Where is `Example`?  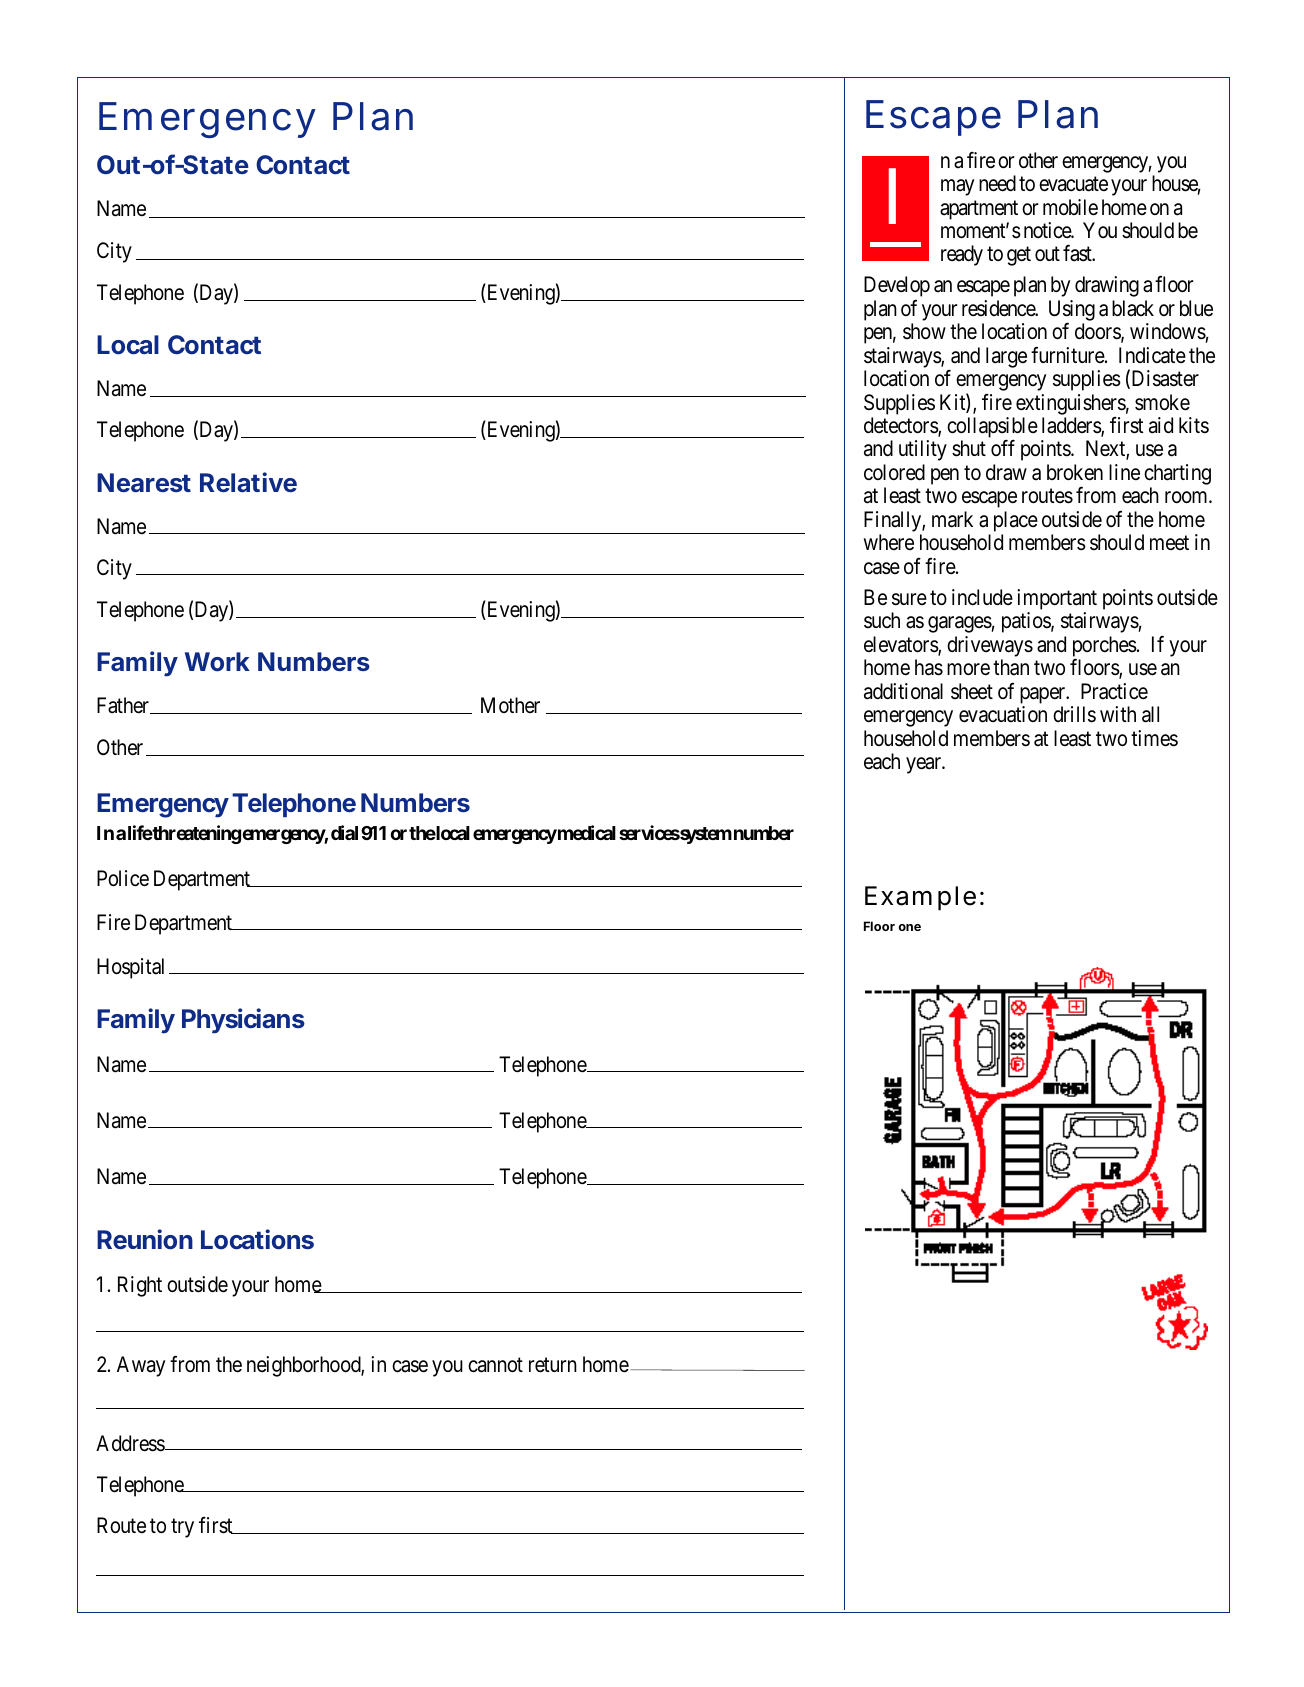
Example is located at coordinates (920, 898).
